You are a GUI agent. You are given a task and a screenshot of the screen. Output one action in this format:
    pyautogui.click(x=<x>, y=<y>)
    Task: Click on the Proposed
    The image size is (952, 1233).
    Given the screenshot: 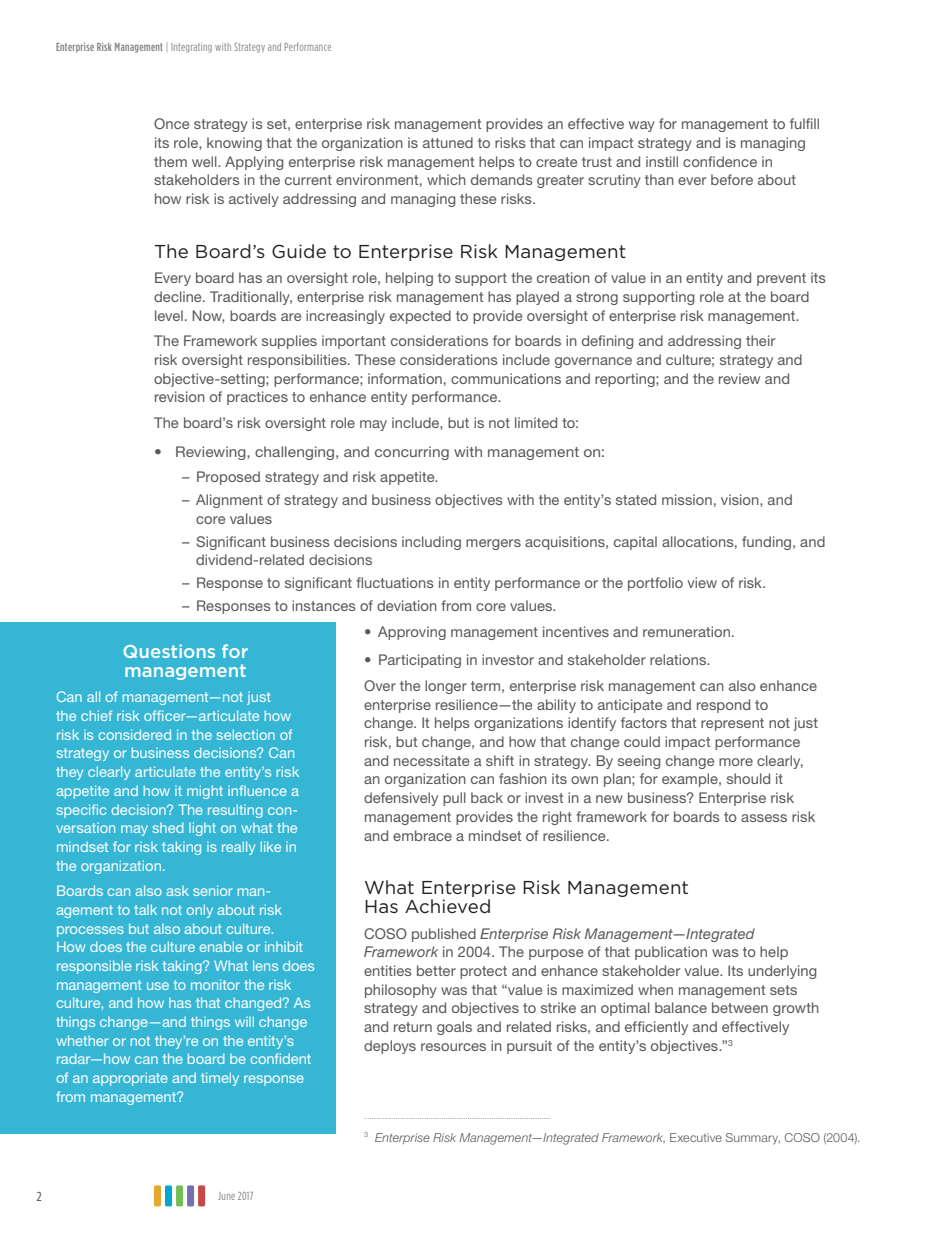 What is the action you would take?
    pyautogui.click(x=228, y=478)
